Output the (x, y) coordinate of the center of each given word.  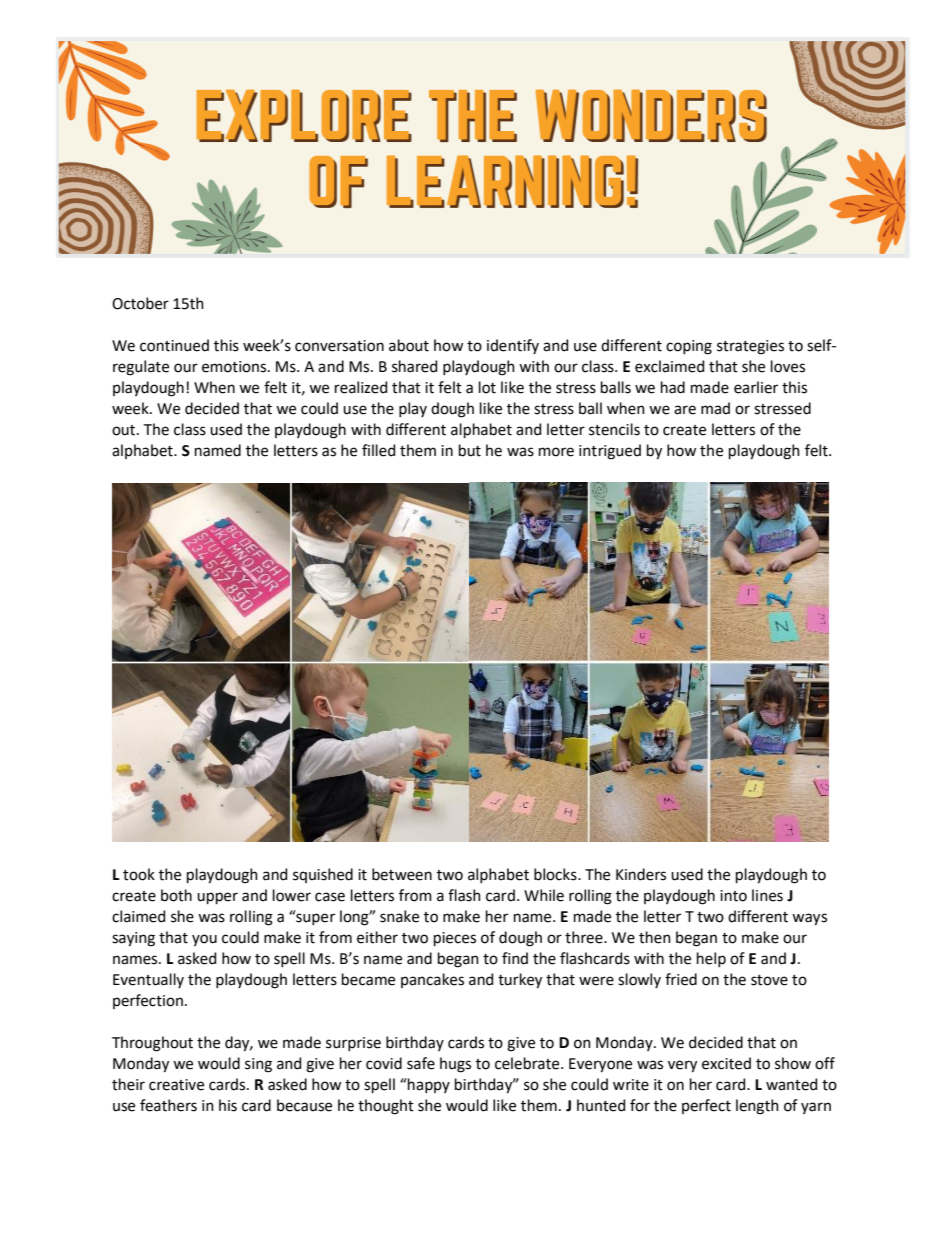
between (402, 874)
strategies (750, 347)
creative (176, 1085)
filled (378, 450)
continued (174, 345)
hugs (455, 1065)
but (470, 450)
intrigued (610, 452)
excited (726, 1063)
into (733, 896)
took (139, 874)
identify (513, 346)
